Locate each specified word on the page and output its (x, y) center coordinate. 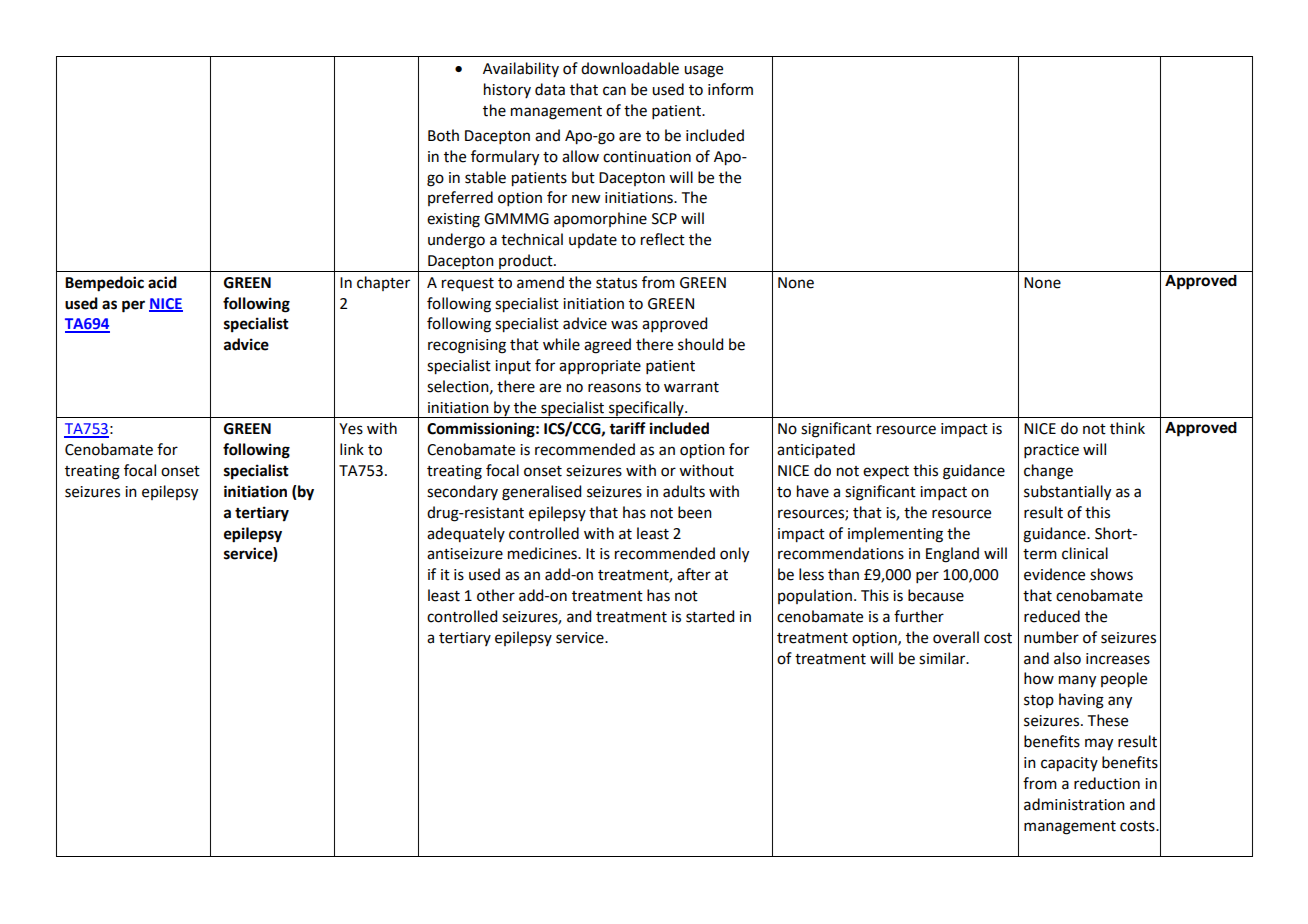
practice (1051, 451)
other (496, 595)
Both (443, 135)
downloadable (630, 68)
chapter (383, 283)
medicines (543, 553)
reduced (1052, 616)
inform (730, 89)
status (616, 283)
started (710, 616)
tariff (627, 428)
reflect (663, 239)
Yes (351, 429)
